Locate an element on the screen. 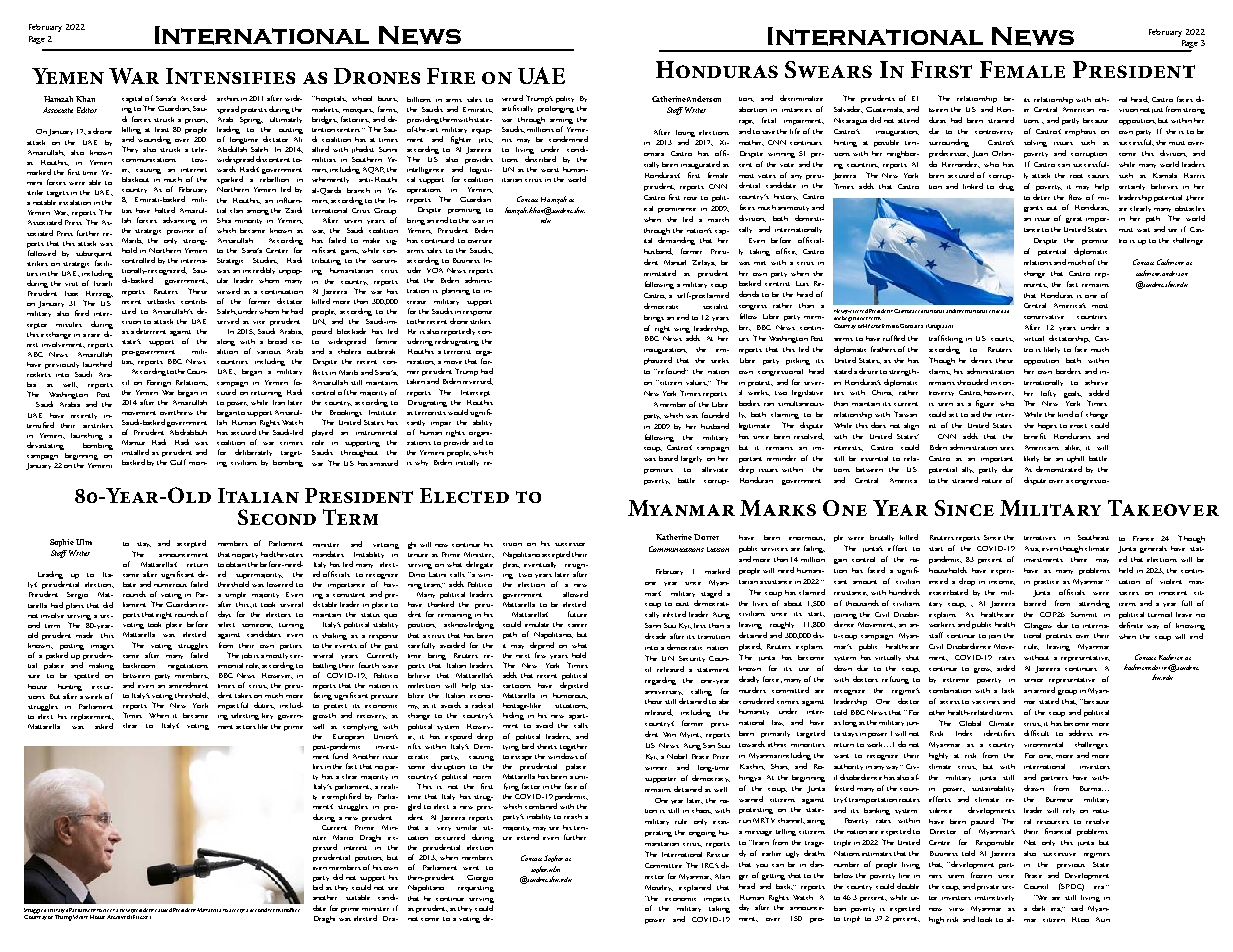 This screenshot has width=1233, height=952. dark is located at coordinates (1038, 908).
